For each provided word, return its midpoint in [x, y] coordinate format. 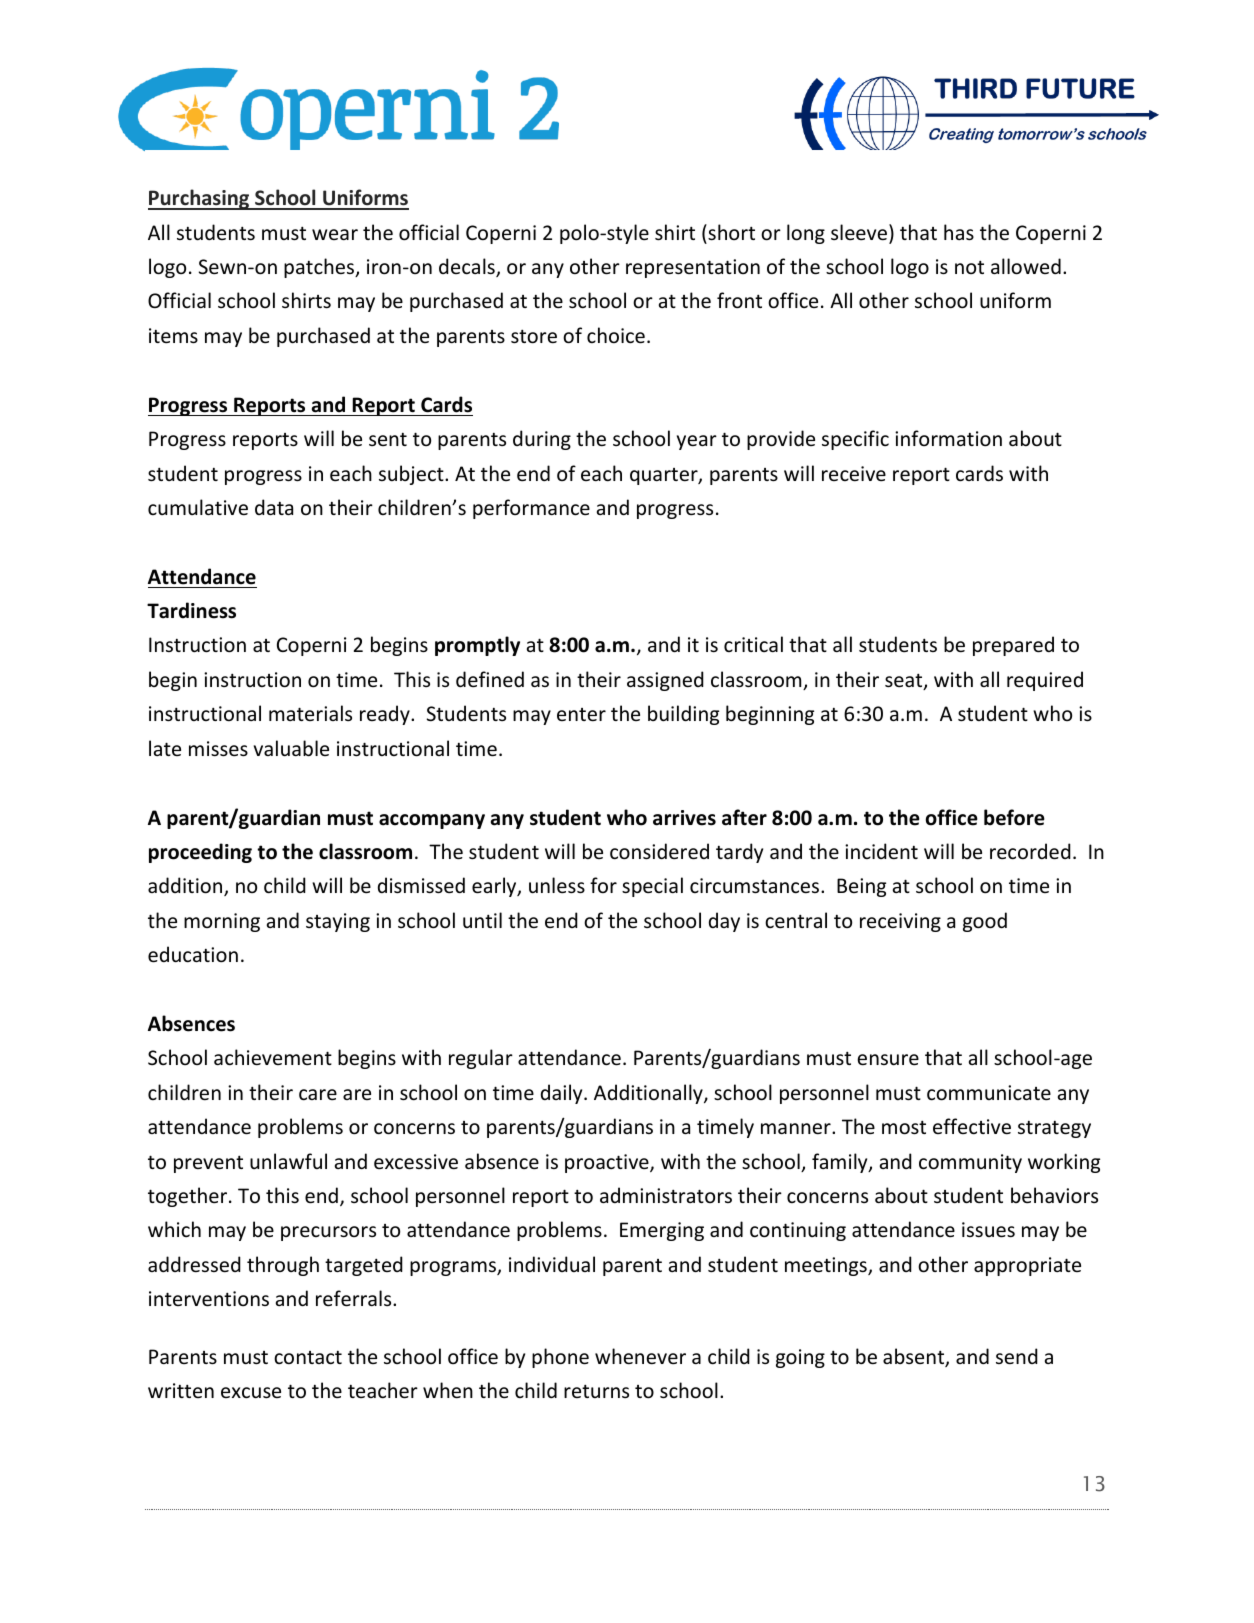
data [274, 507]
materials [310, 713]
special [652, 887]
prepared [1013, 646]
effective [972, 1126]
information [948, 438]
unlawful [288, 1161]
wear [335, 234]
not [969, 267]
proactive [608, 1163]
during [542, 440]
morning [222, 922]
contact [308, 1358]
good [985, 922]
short [730, 232]
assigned [665, 681]
